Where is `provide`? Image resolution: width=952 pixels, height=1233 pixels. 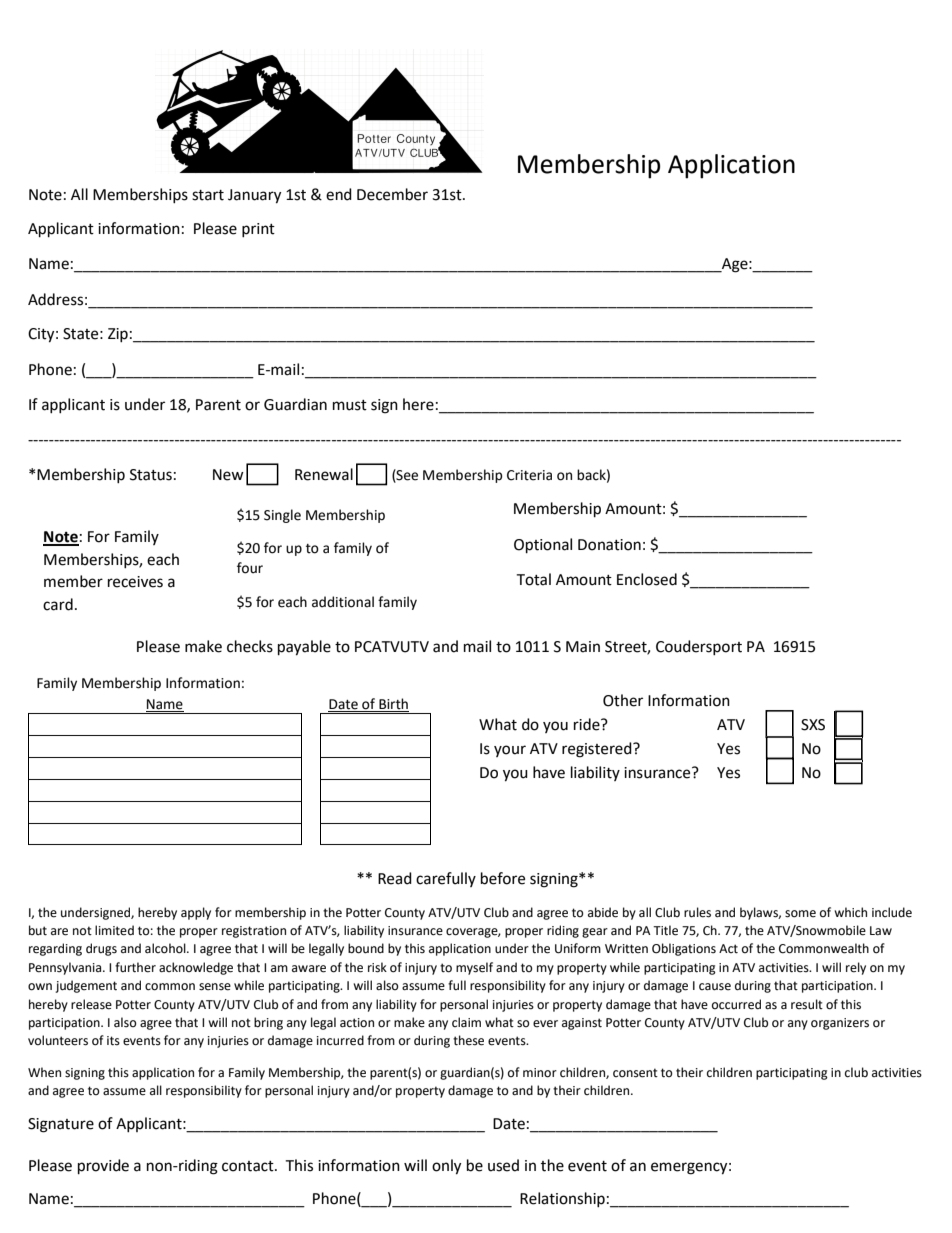
provide is located at coordinates (103, 1167).
